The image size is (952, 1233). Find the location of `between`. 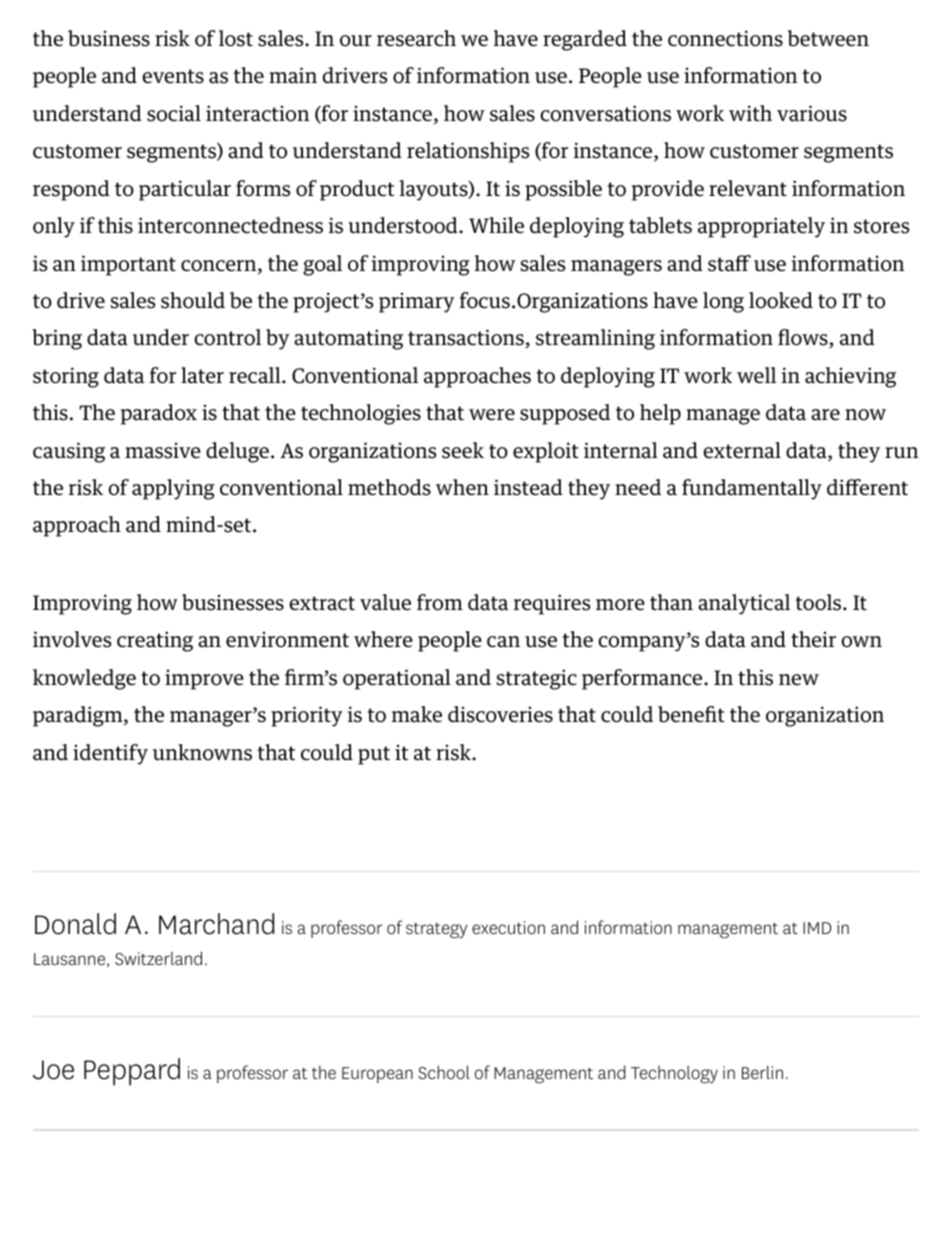

between is located at coordinates (828, 38).
